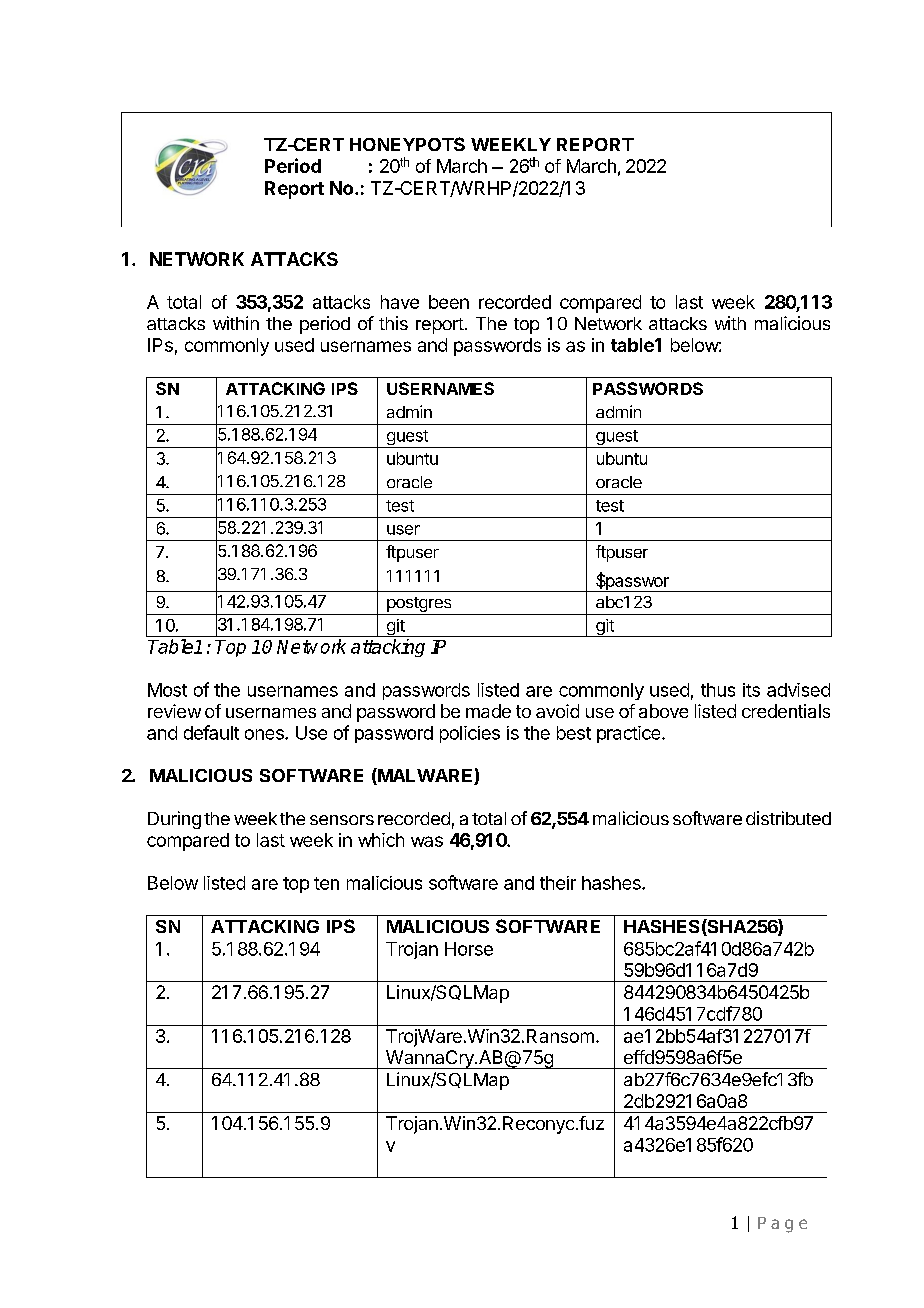  Describe the element at coordinates (718, 690) in the screenshot. I see `thus` at that location.
